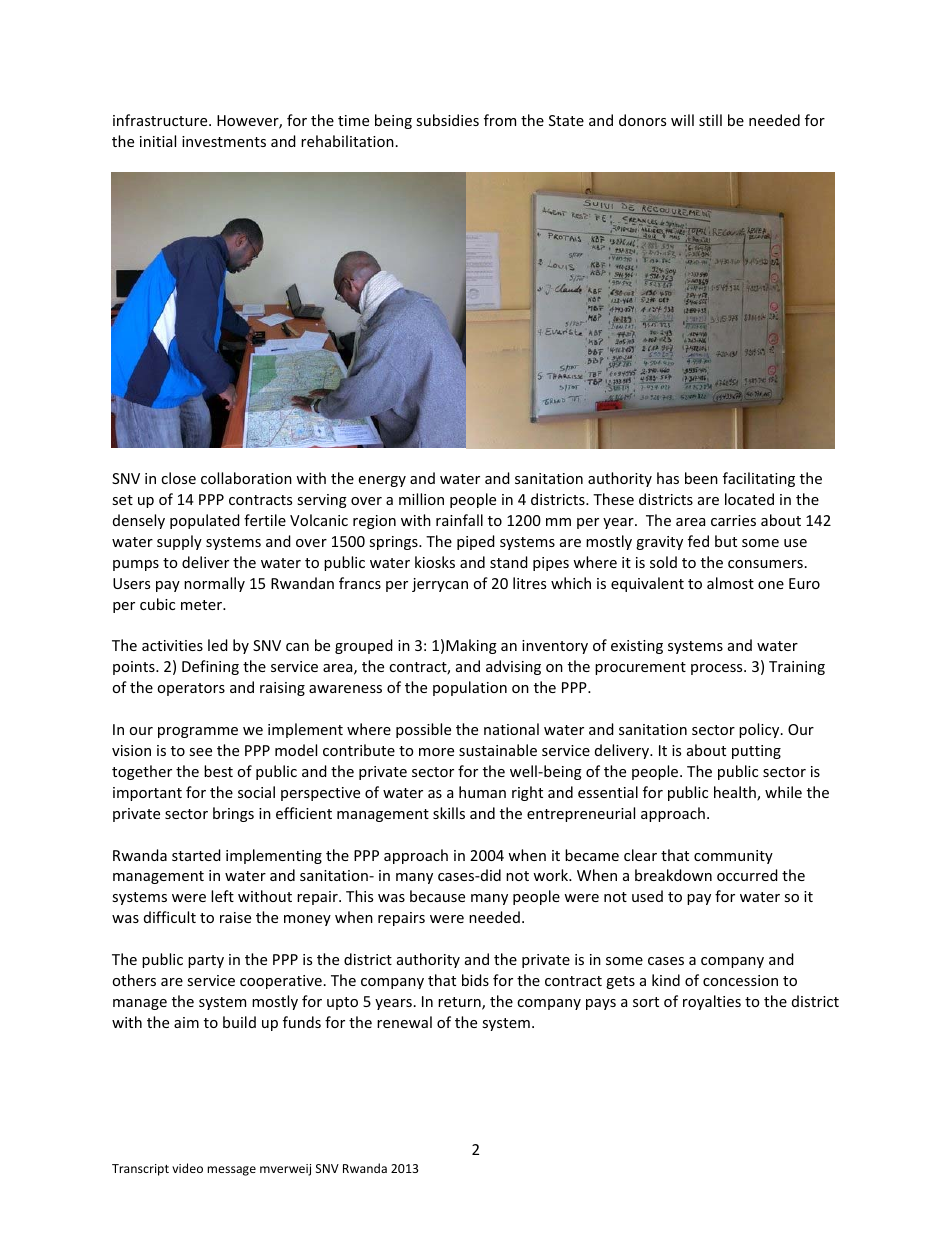  Describe the element at coordinates (712, 1002) in the document. I see `royalties` at that location.
